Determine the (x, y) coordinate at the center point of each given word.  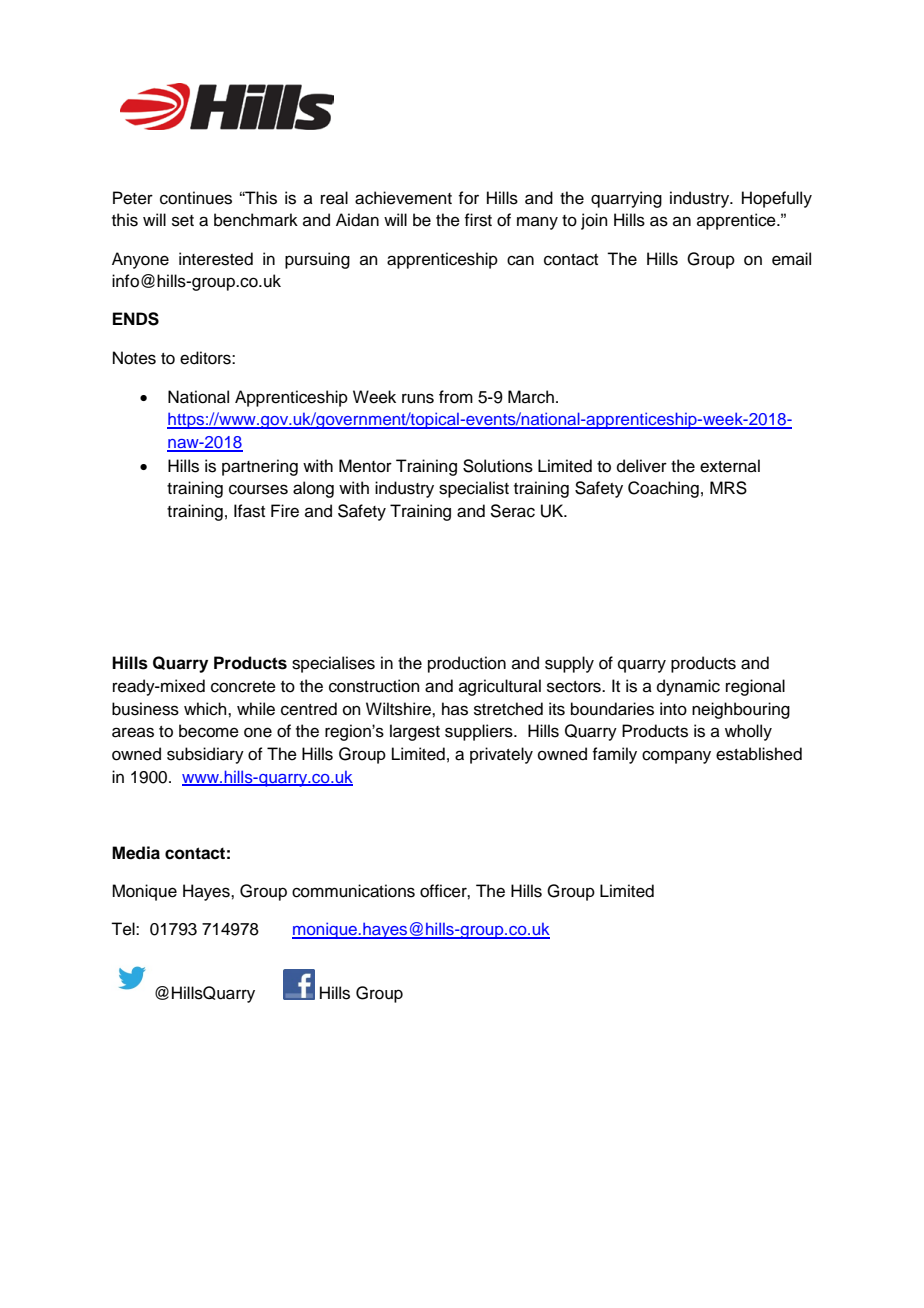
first (478, 220)
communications (353, 891)
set (183, 221)
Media (136, 853)
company (676, 757)
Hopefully (777, 199)
